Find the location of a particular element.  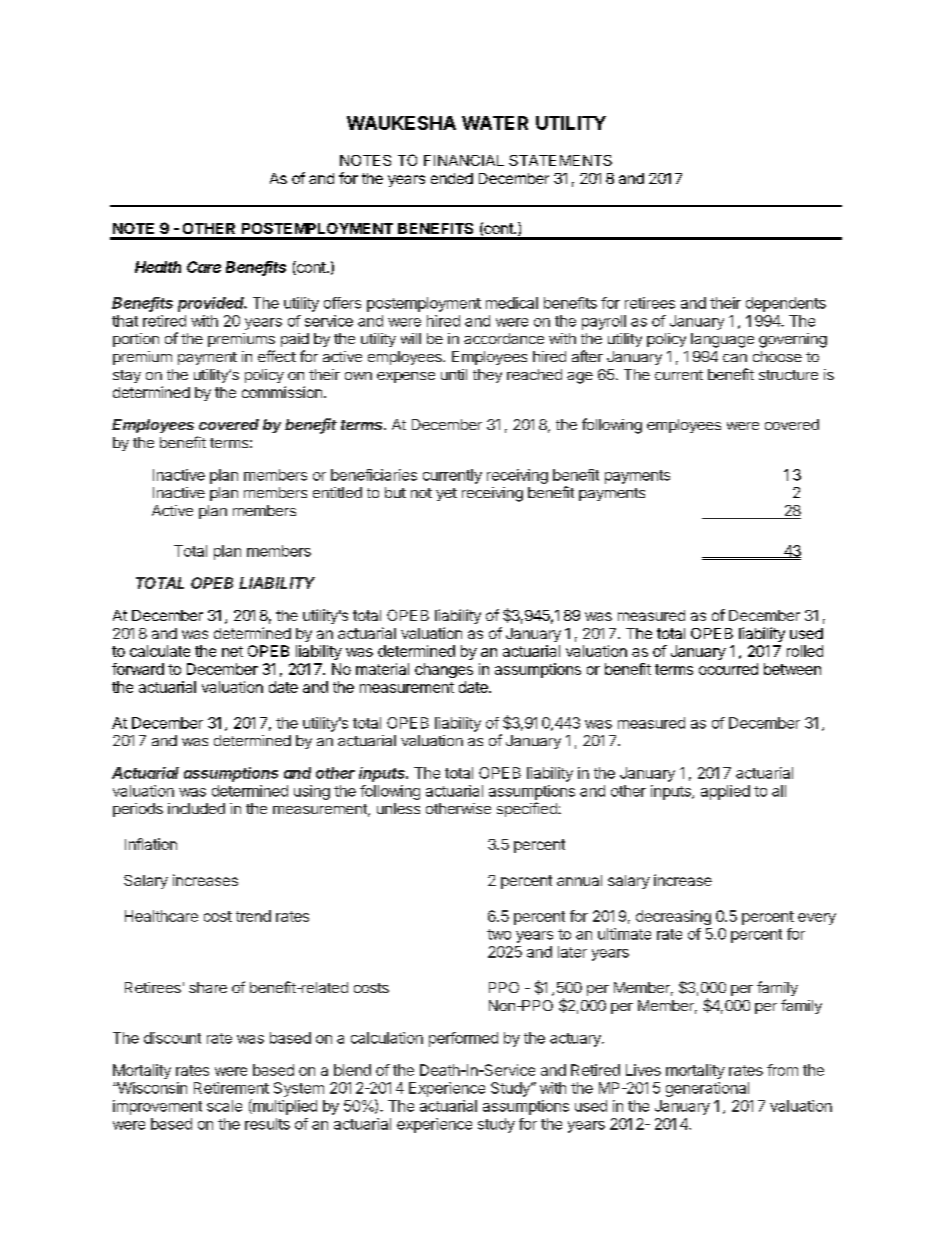

specified is located at coordinates (528, 809).
